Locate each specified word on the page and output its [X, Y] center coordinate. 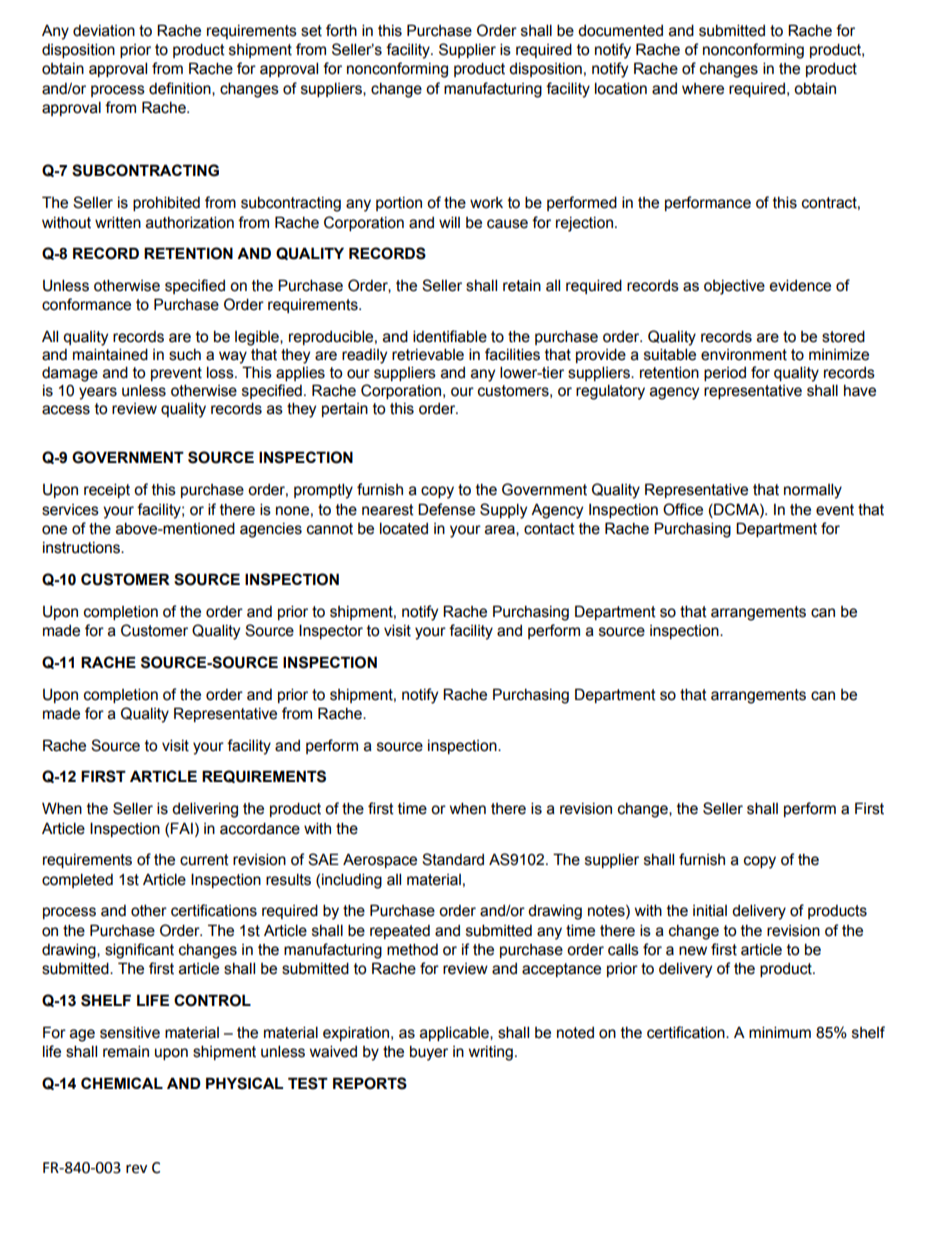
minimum [780, 1032]
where [703, 89]
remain [126, 1051]
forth [341, 30]
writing [491, 1053]
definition [181, 89]
